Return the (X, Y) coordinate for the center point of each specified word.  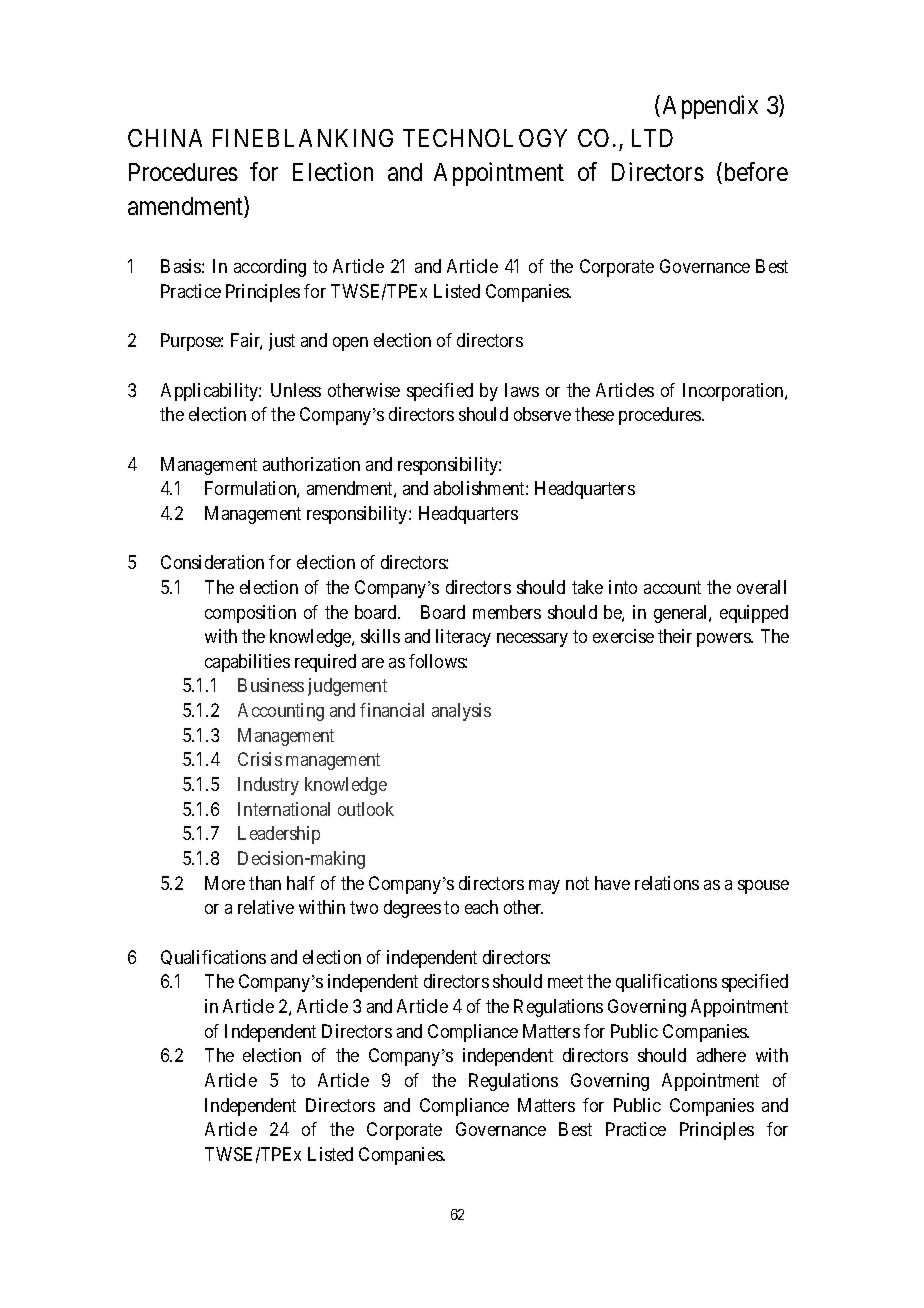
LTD (652, 138)
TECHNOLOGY (485, 138)
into (623, 587)
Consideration (212, 562)
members (507, 612)
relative (266, 907)
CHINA (165, 138)
